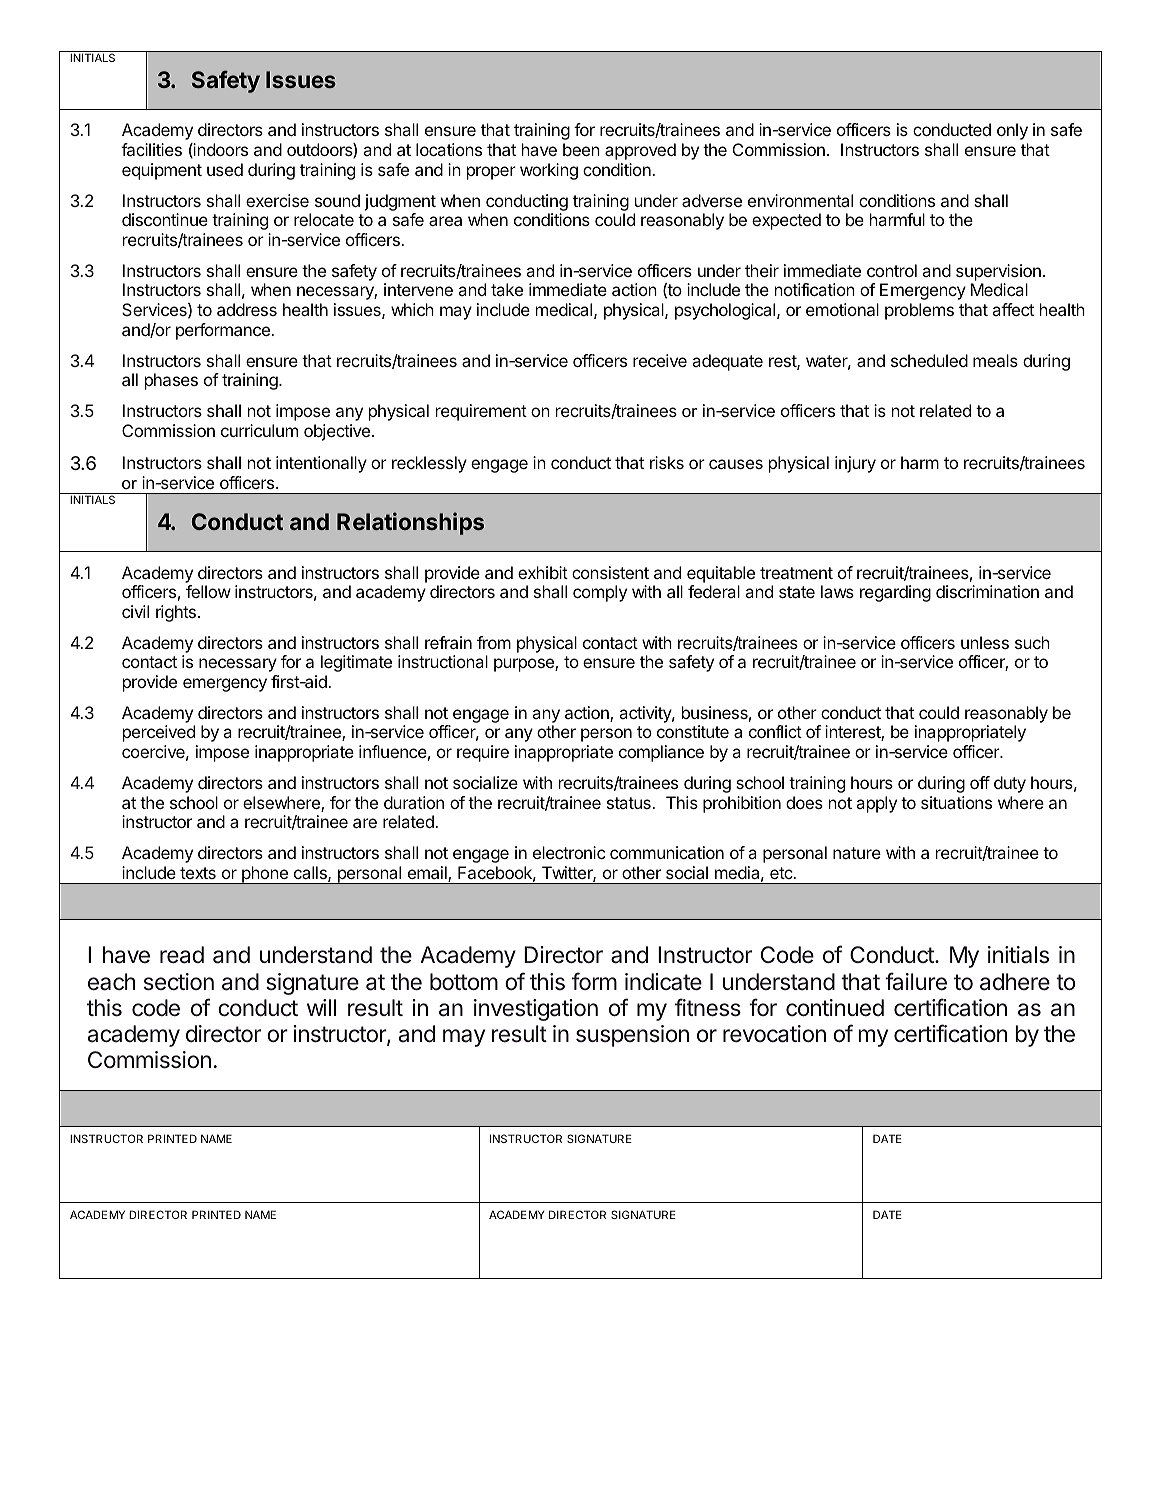  What do you see at coordinates (581, 149) in the image?
I see `been` at bounding box center [581, 149].
